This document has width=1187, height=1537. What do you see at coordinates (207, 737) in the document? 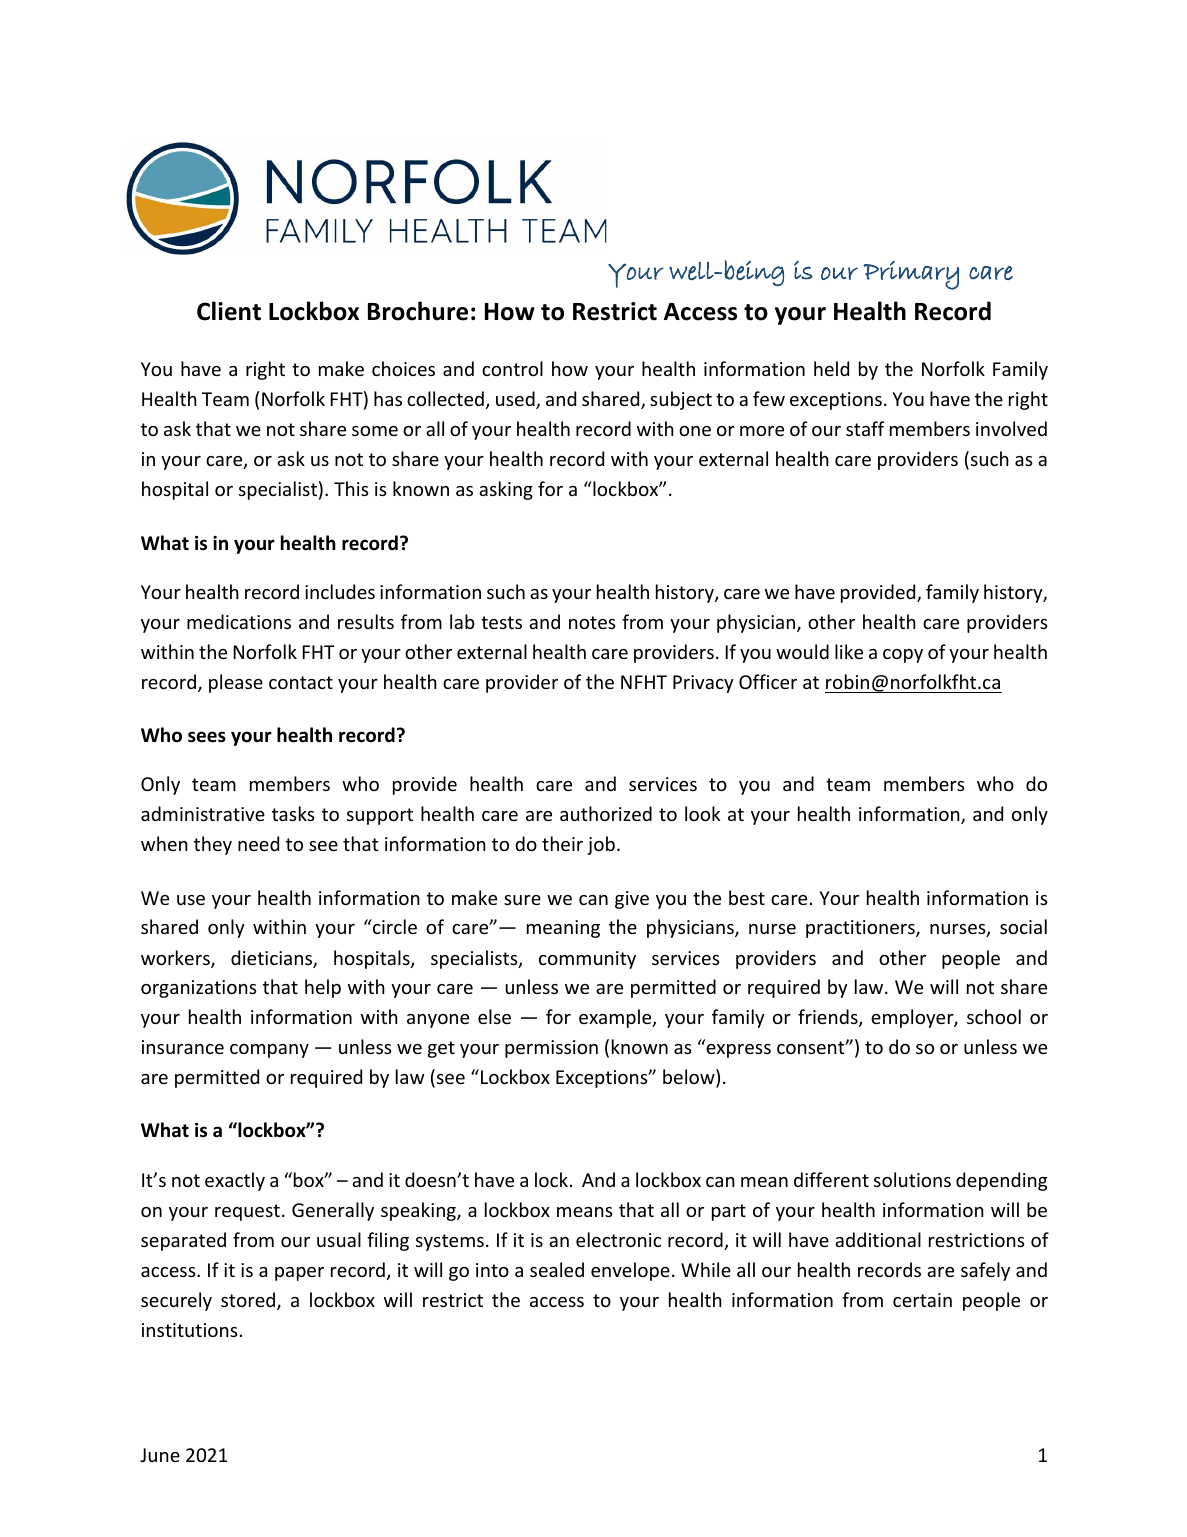
I see `sees` at bounding box center [207, 737].
